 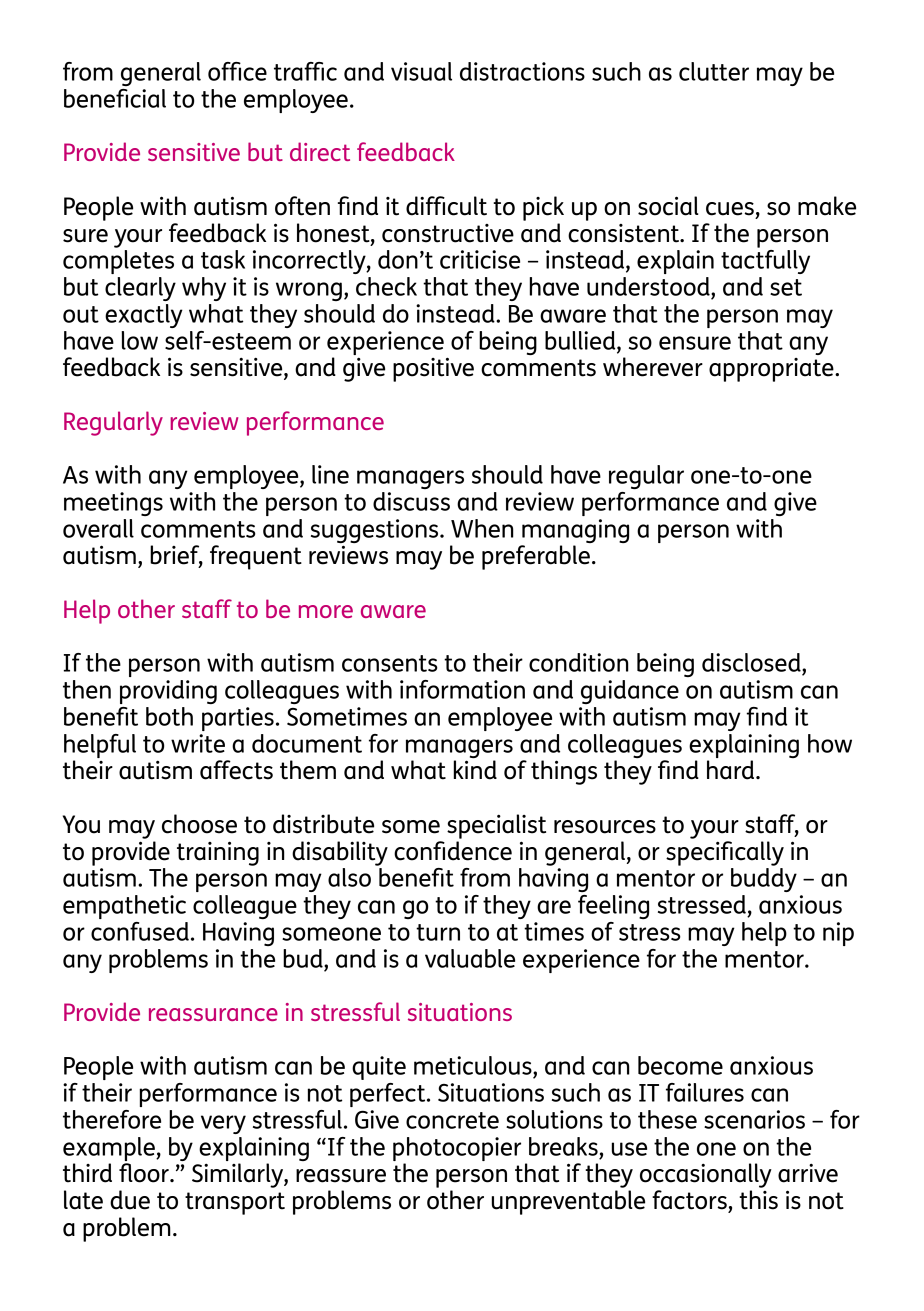 What do you see at coordinates (411, 501) in the image?
I see `discuss` at bounding box center [411, 501].
